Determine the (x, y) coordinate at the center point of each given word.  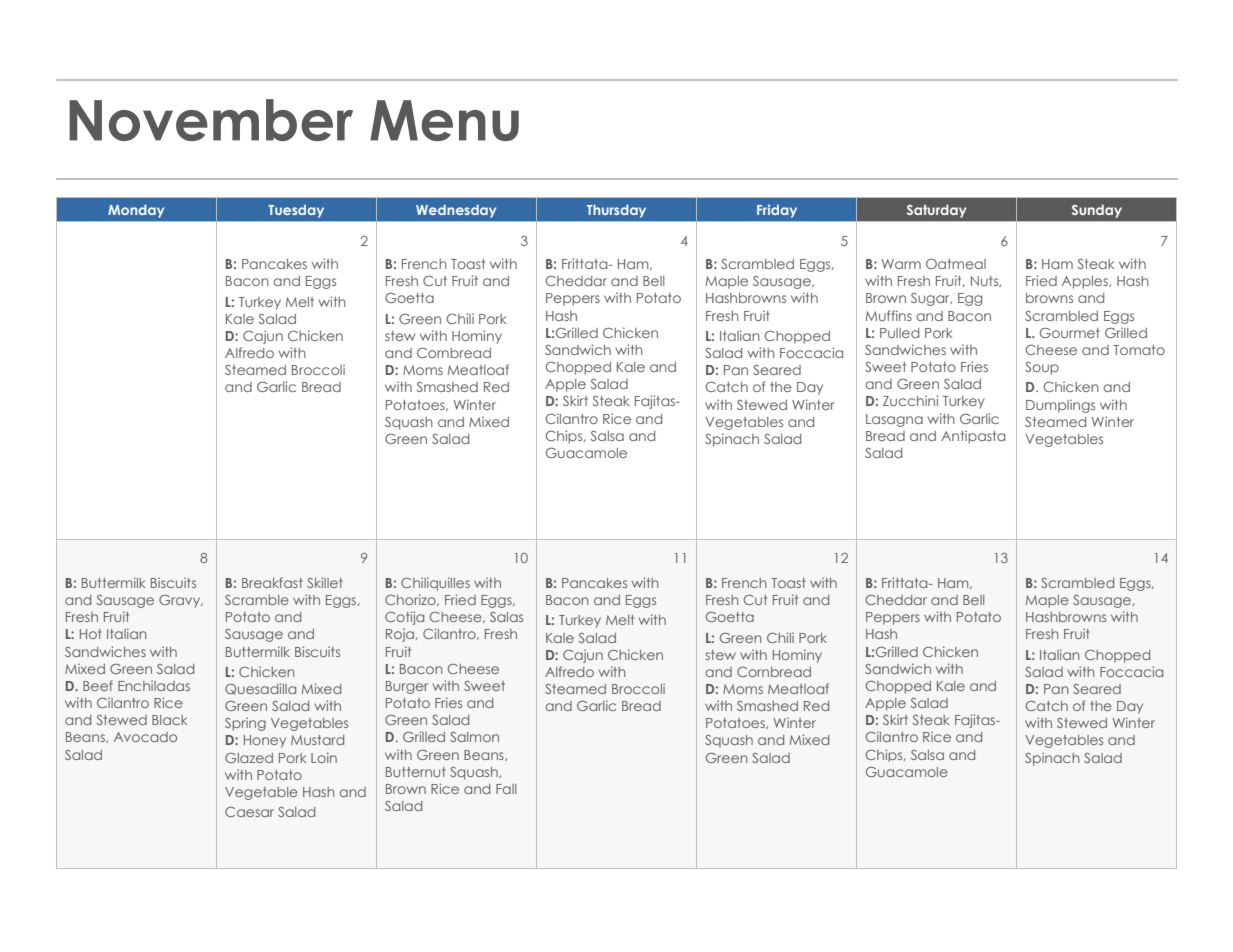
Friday (777, 211)
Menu (444, 120)
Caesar (249, 812)
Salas (506, 617)
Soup (1042, 368)
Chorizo (411, 600)
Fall (506, 789)
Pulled (899, 333)
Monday (136, 211)
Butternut (416, 772)
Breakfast (272, 582)
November (211, 120)
